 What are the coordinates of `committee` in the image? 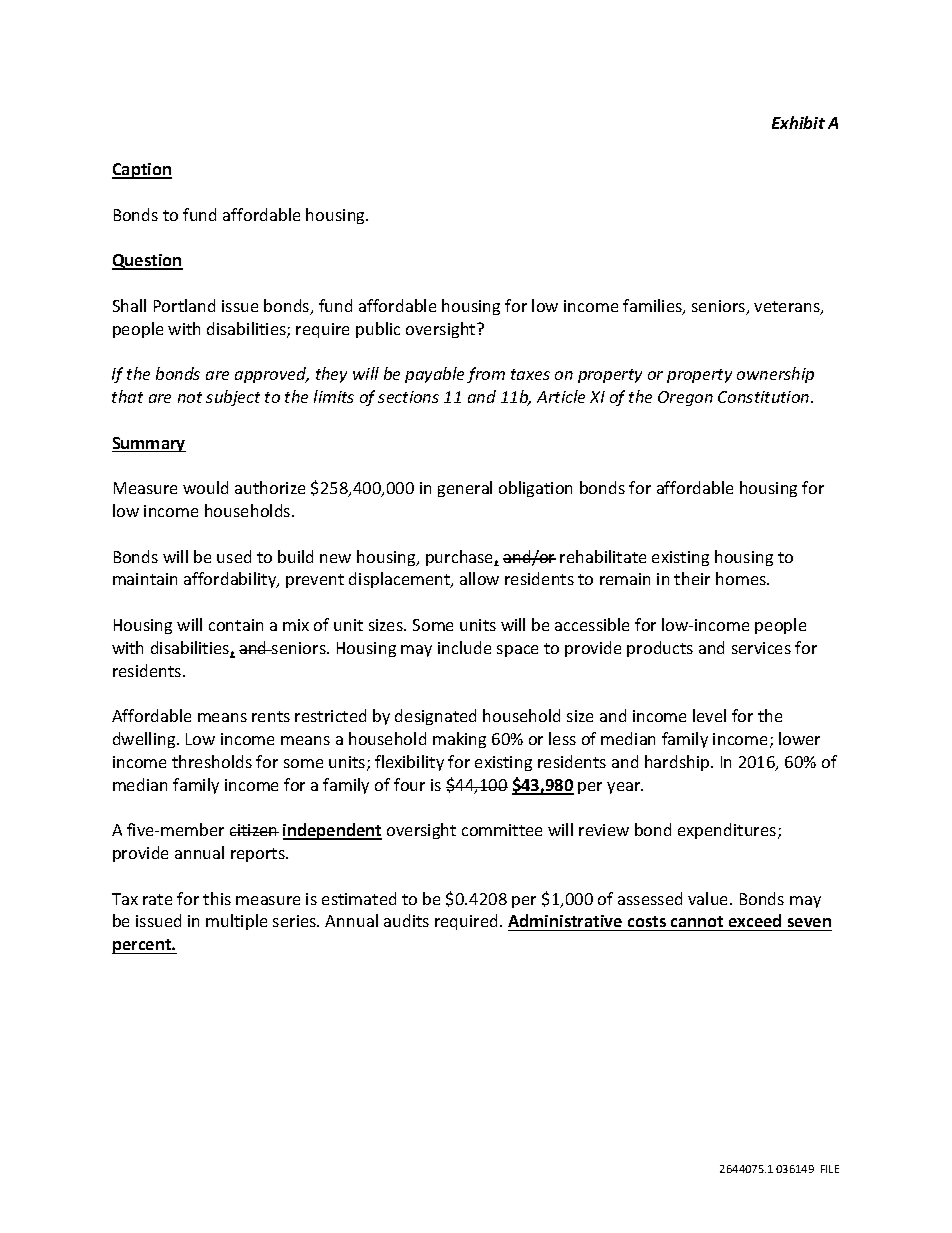 It's located at (502, 830).
